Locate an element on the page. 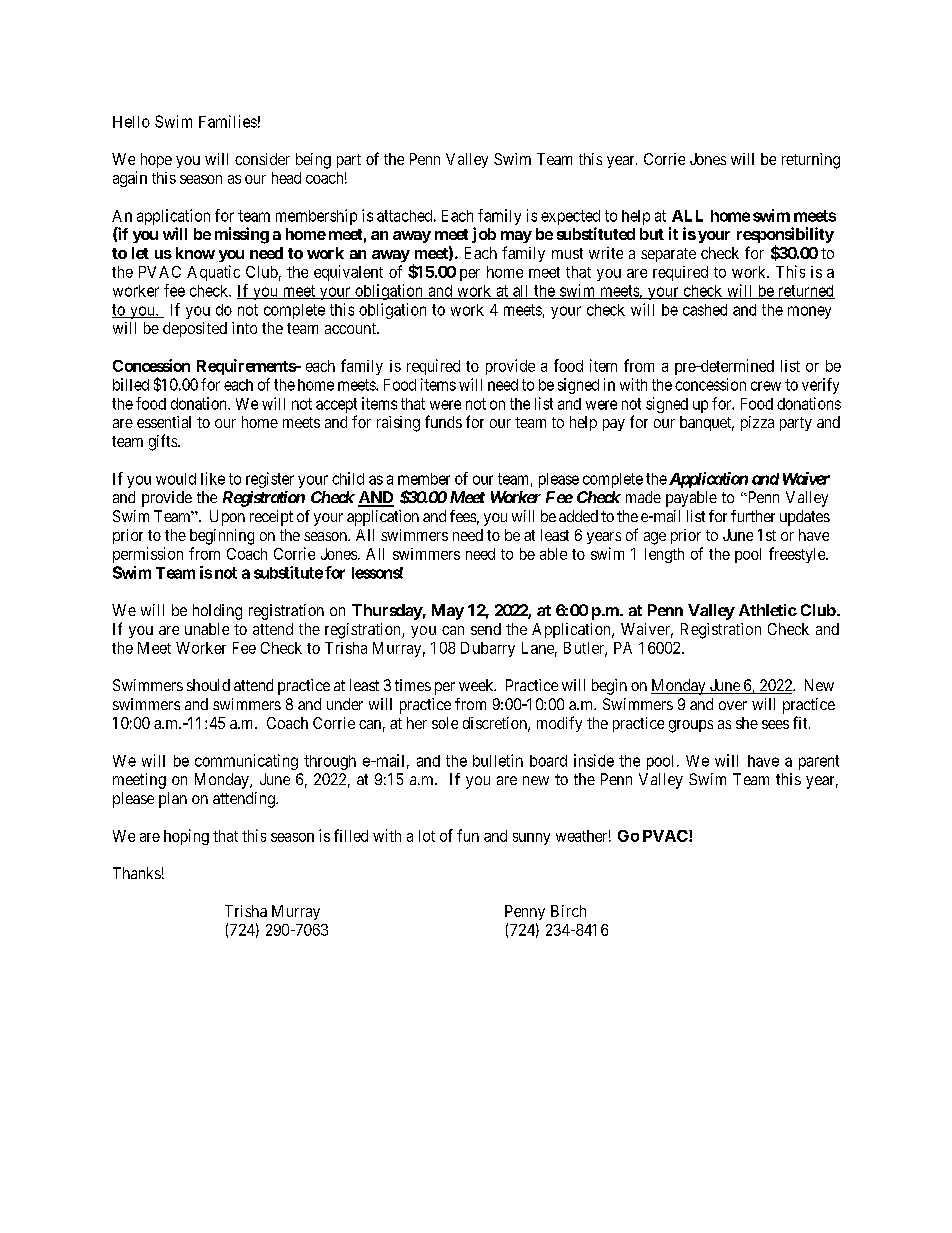 This image has height=1233, width=952. gifts is located at coordinates (164, 442).
